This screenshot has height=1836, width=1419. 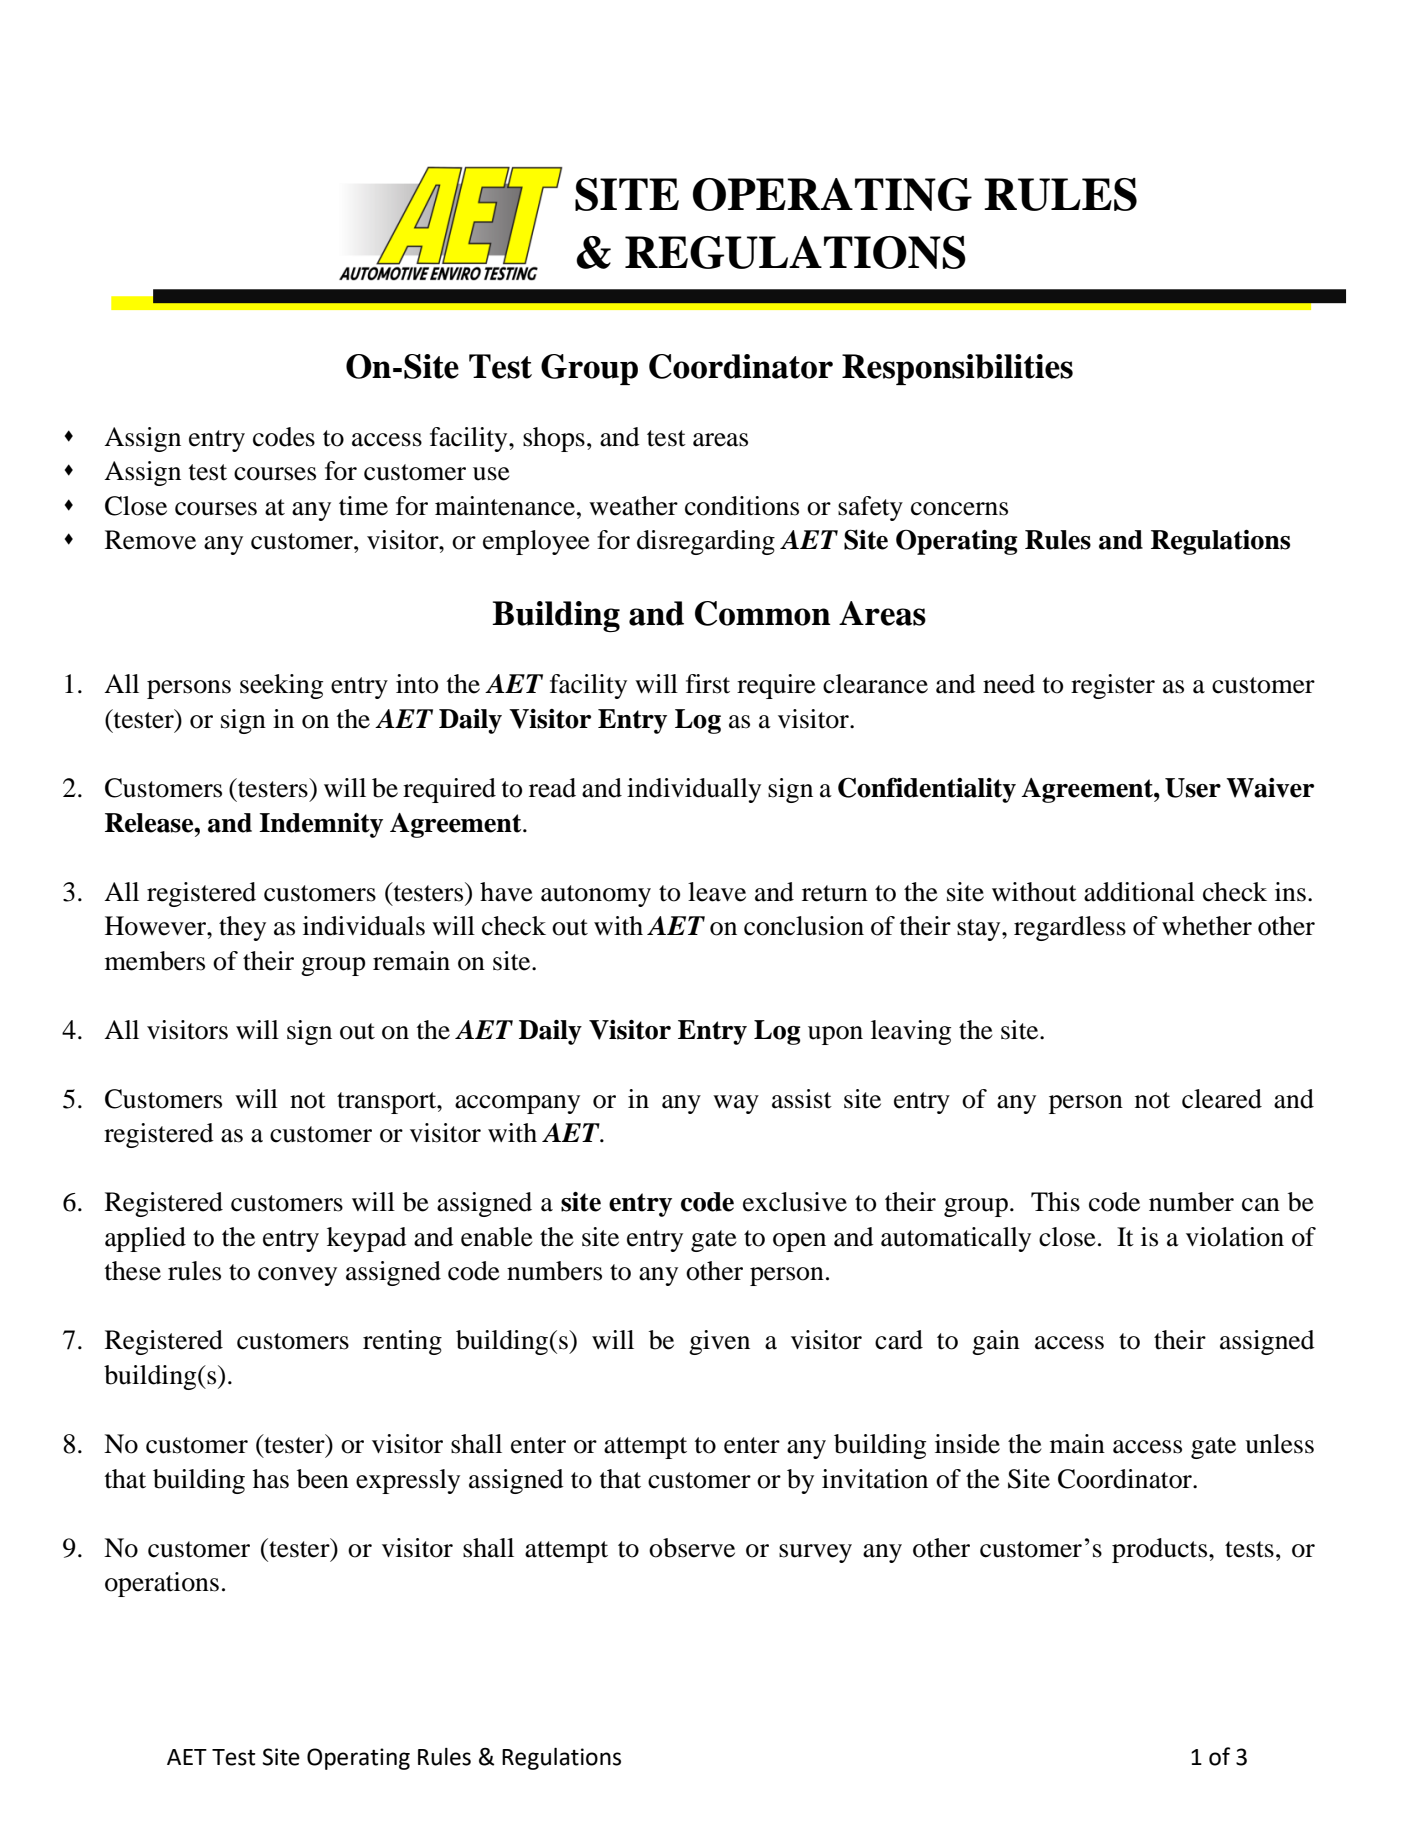 I want to click on shops, so click(x=554, y=439).
